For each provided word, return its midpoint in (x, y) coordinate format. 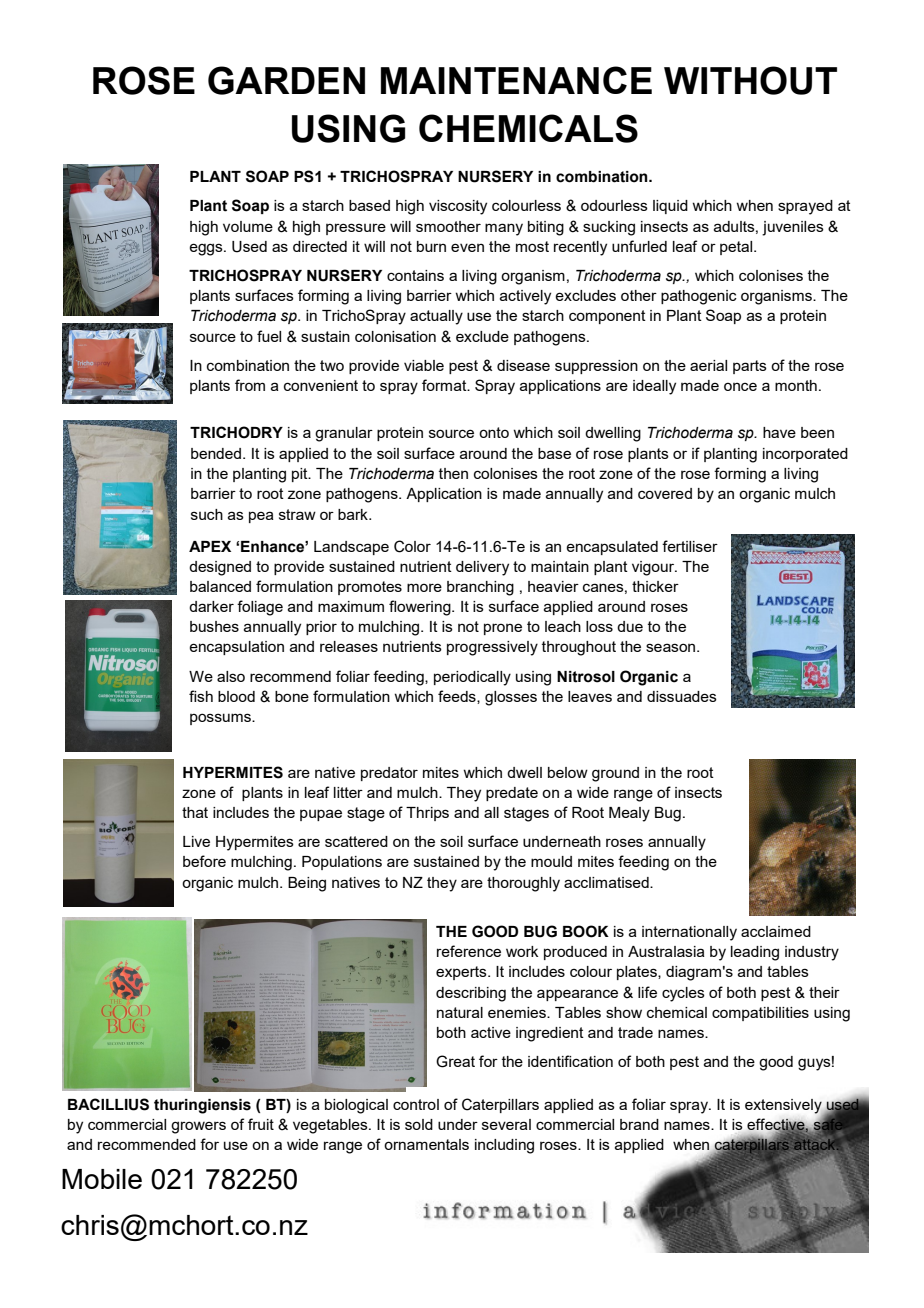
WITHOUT (750, 80)
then (453, 473)
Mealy (629, 814)
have (779, 432)
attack (816, 1144)
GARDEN (286, 80)
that (195, 812)
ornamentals (426, 1144)
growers (198, 1127)
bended (217, 453)
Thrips (427, 814)
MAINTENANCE (516, 80)
